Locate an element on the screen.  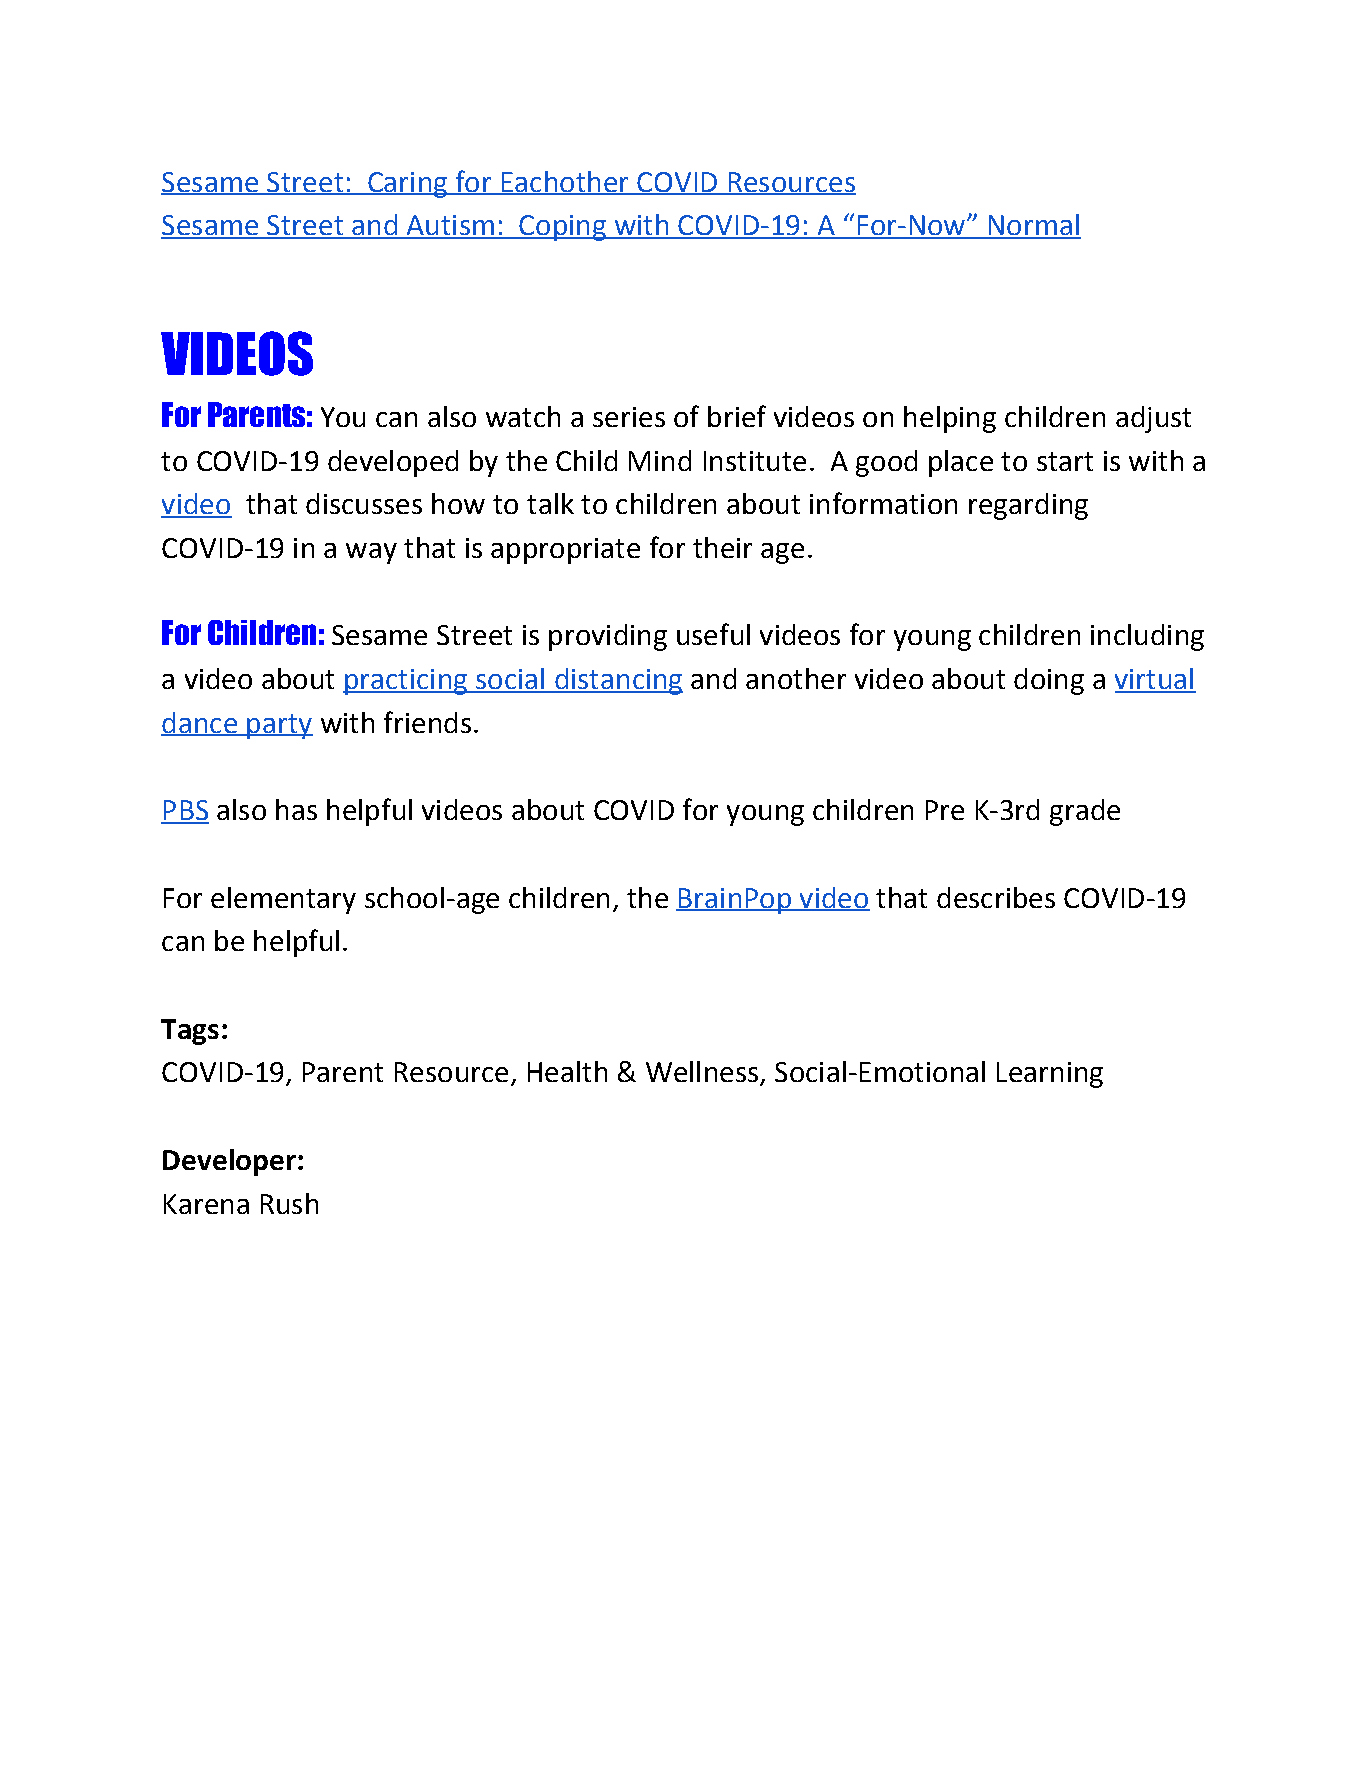
has is located at coordinates (296, 809).
